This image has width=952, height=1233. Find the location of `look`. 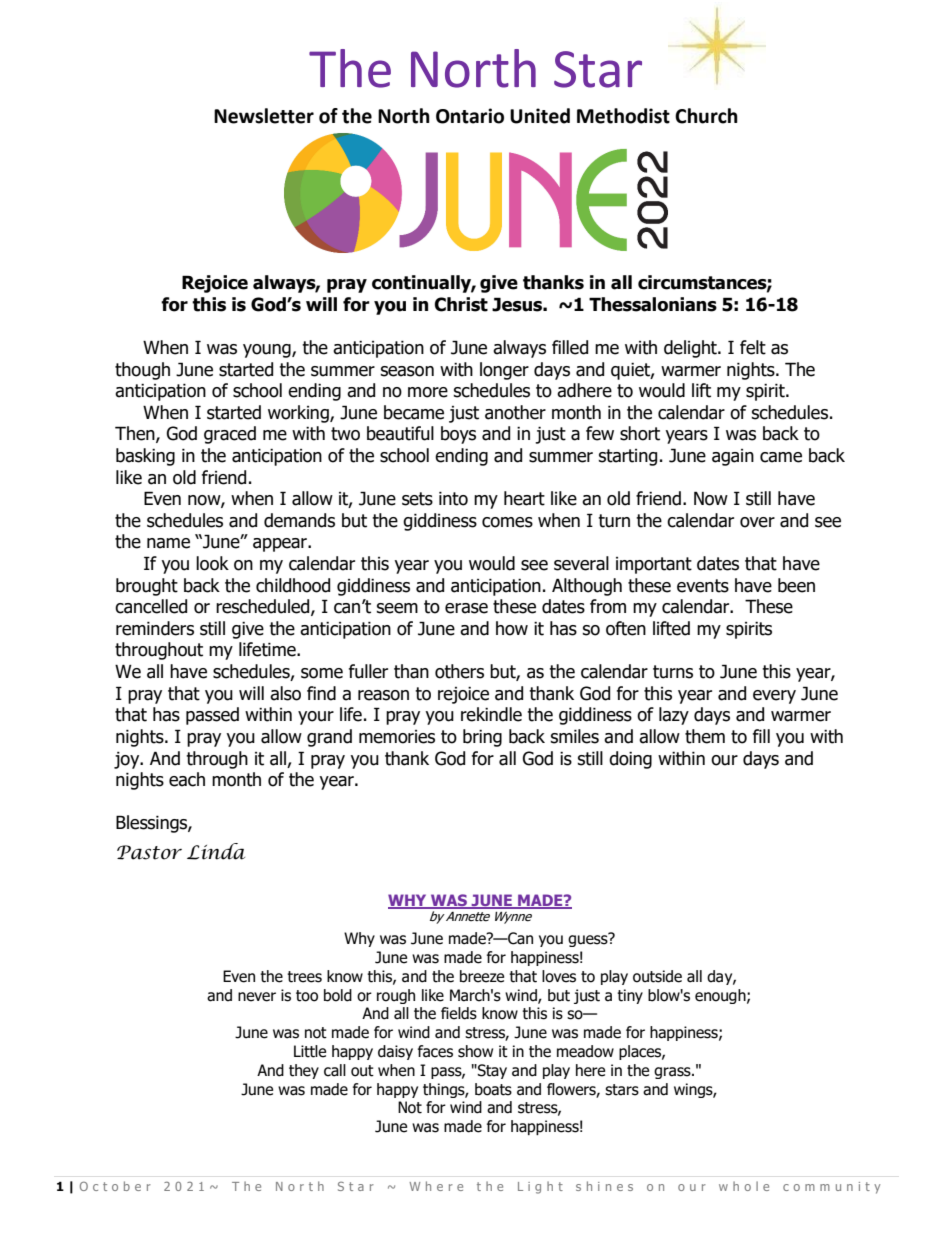

look is located at coordinates (212, 563).
